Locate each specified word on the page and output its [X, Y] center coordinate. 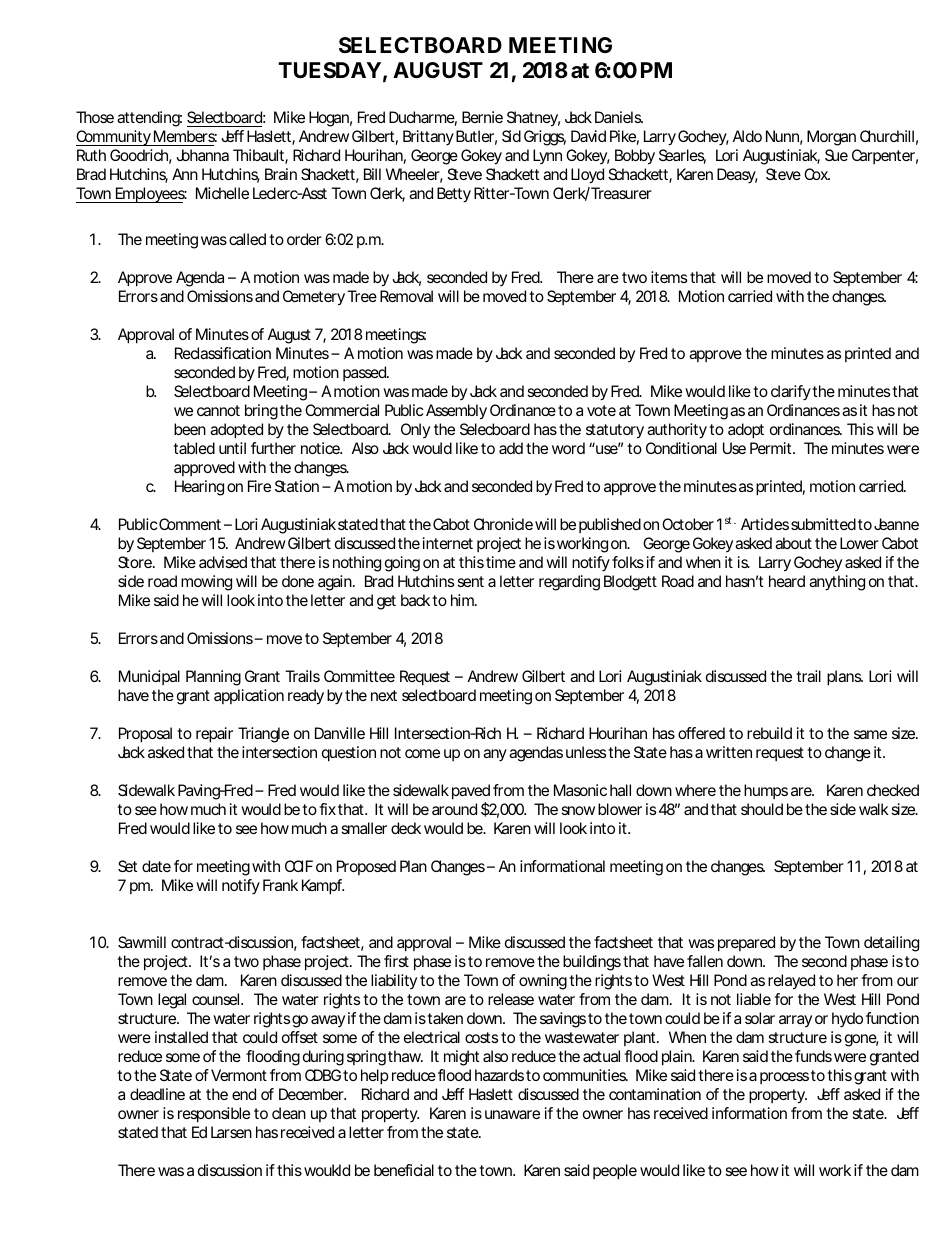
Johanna [202, 155]
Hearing [199, 488]
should [762, 809]
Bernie [482, 117]
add [511, 448]
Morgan [831, 138]
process [784, 1078]
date [156, 866]
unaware [512, 1114]
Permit [772, 448]
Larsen [231, 1132]
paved [471, 793]
